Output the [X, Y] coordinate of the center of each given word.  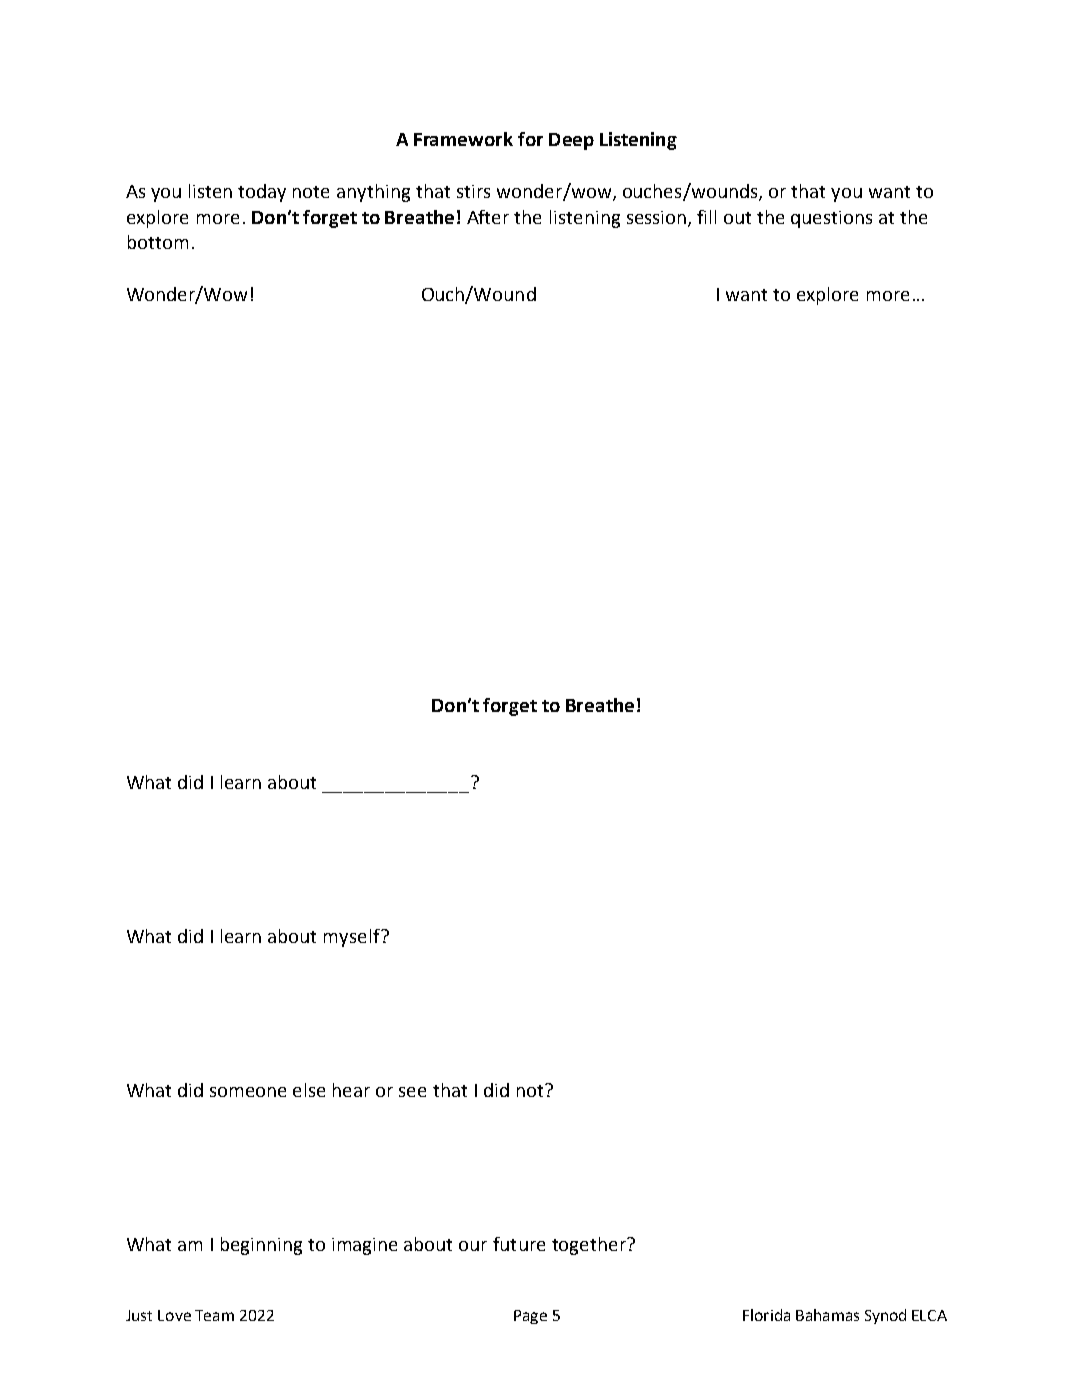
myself [353, 938]
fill [706, 217]
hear [351, 1090]
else [309, 1090]
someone [248, 1092]
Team [214, 1315]
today [262, 193]
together [590, 1246]
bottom [158, 242]
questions [831, 219]
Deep [571, 141]
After [488, 217]
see [412, 1092]
